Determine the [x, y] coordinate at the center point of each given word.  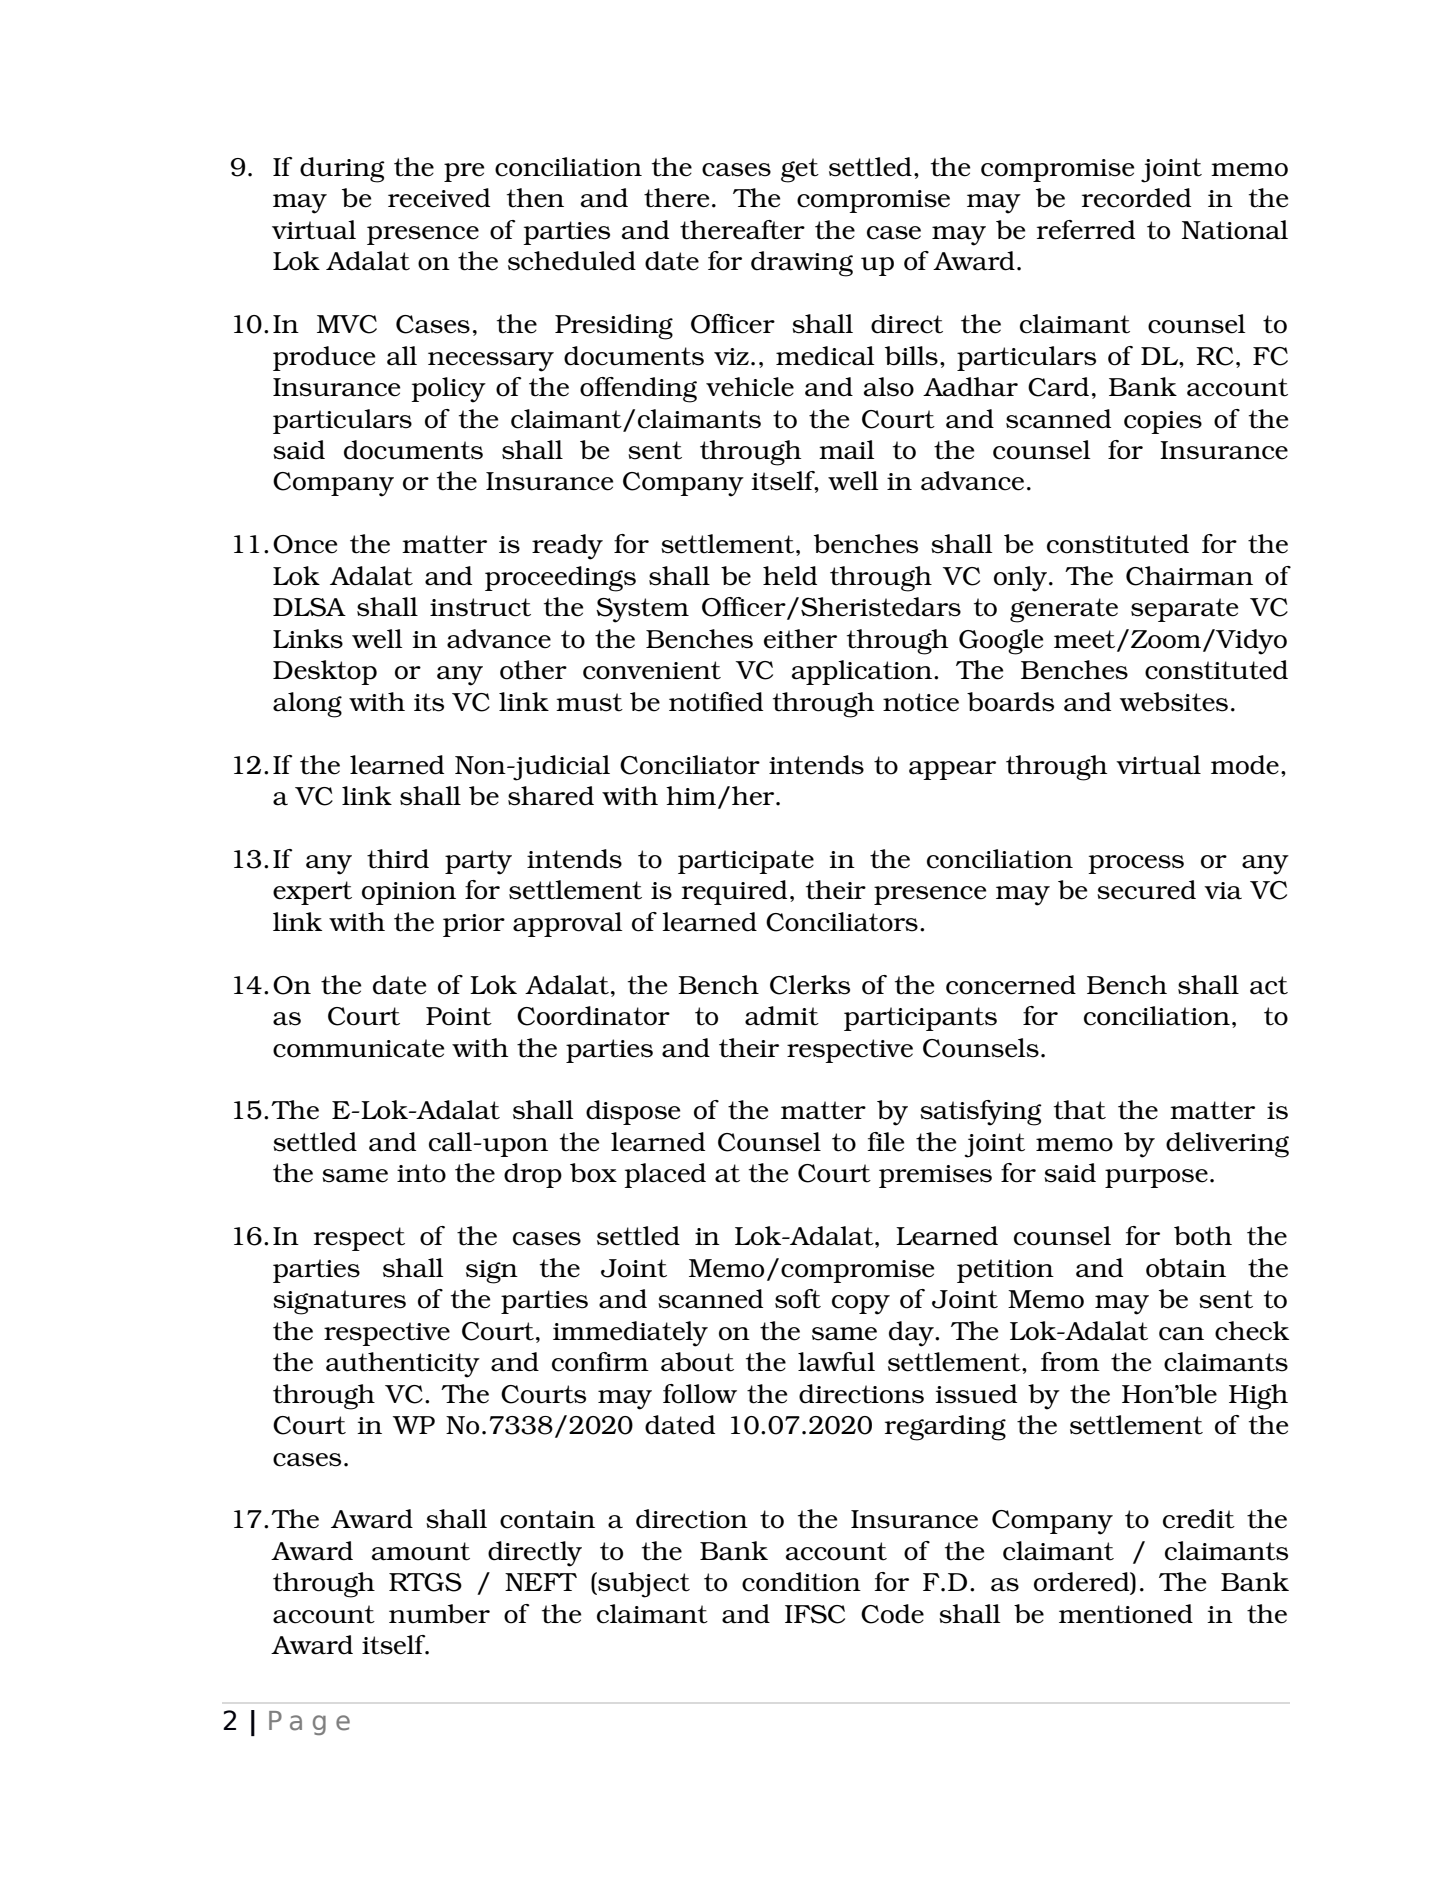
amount [421, 1551]
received [439, 198]
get [800, 170]
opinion [409, 893]
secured [1146, 890]
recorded [1136, 198]
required [734, 892]
